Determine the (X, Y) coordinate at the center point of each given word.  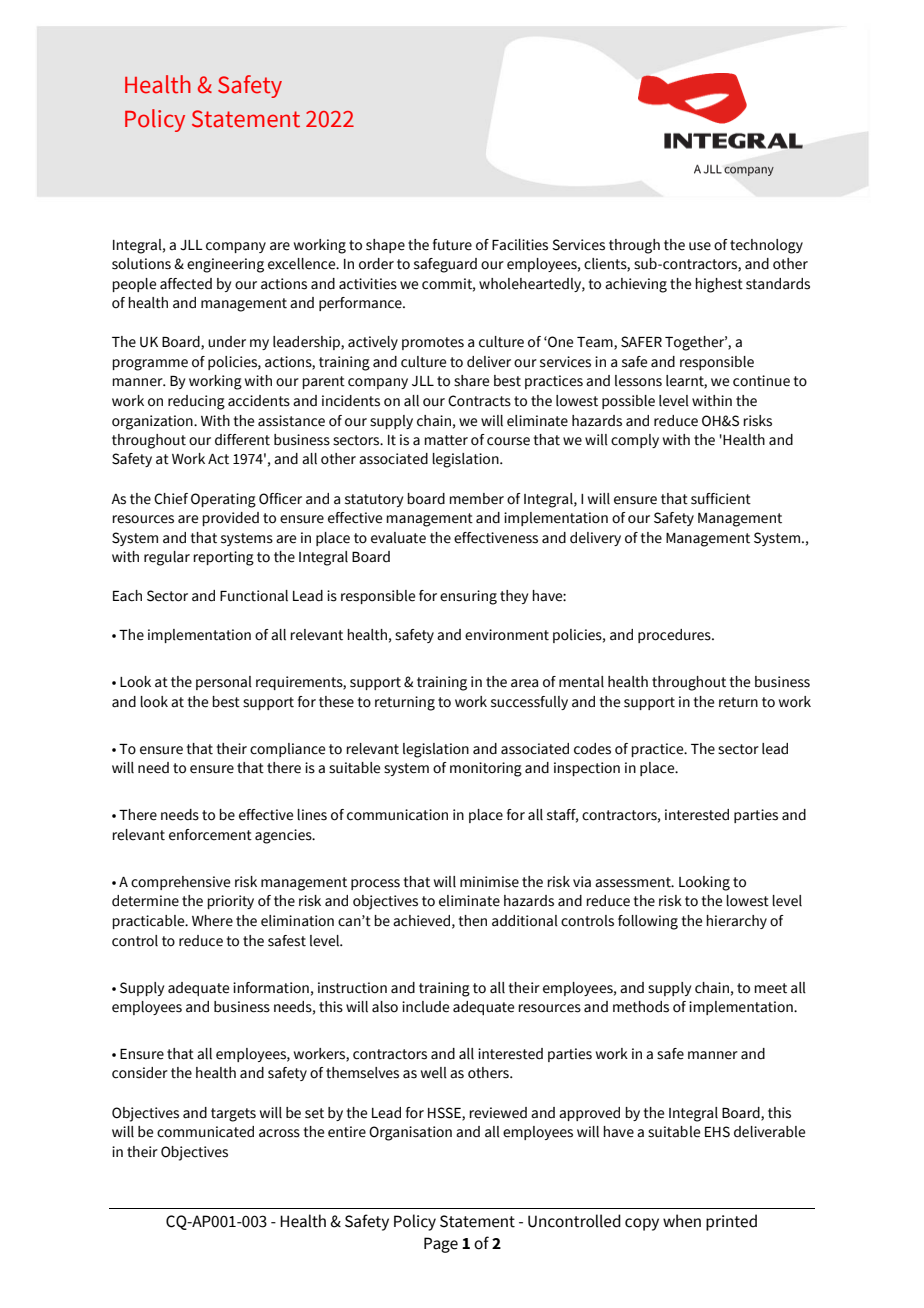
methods (641, 1007)
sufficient (721, 499)
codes (592, 749)
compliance (287, 750)
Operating (223, 500)
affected (186, 284)
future (452, 245)
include (425, 1007)
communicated (205, 1132)
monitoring (486, 769)
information (271, 988)
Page (441, 1245)
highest (719, 285)
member (476, 499)
